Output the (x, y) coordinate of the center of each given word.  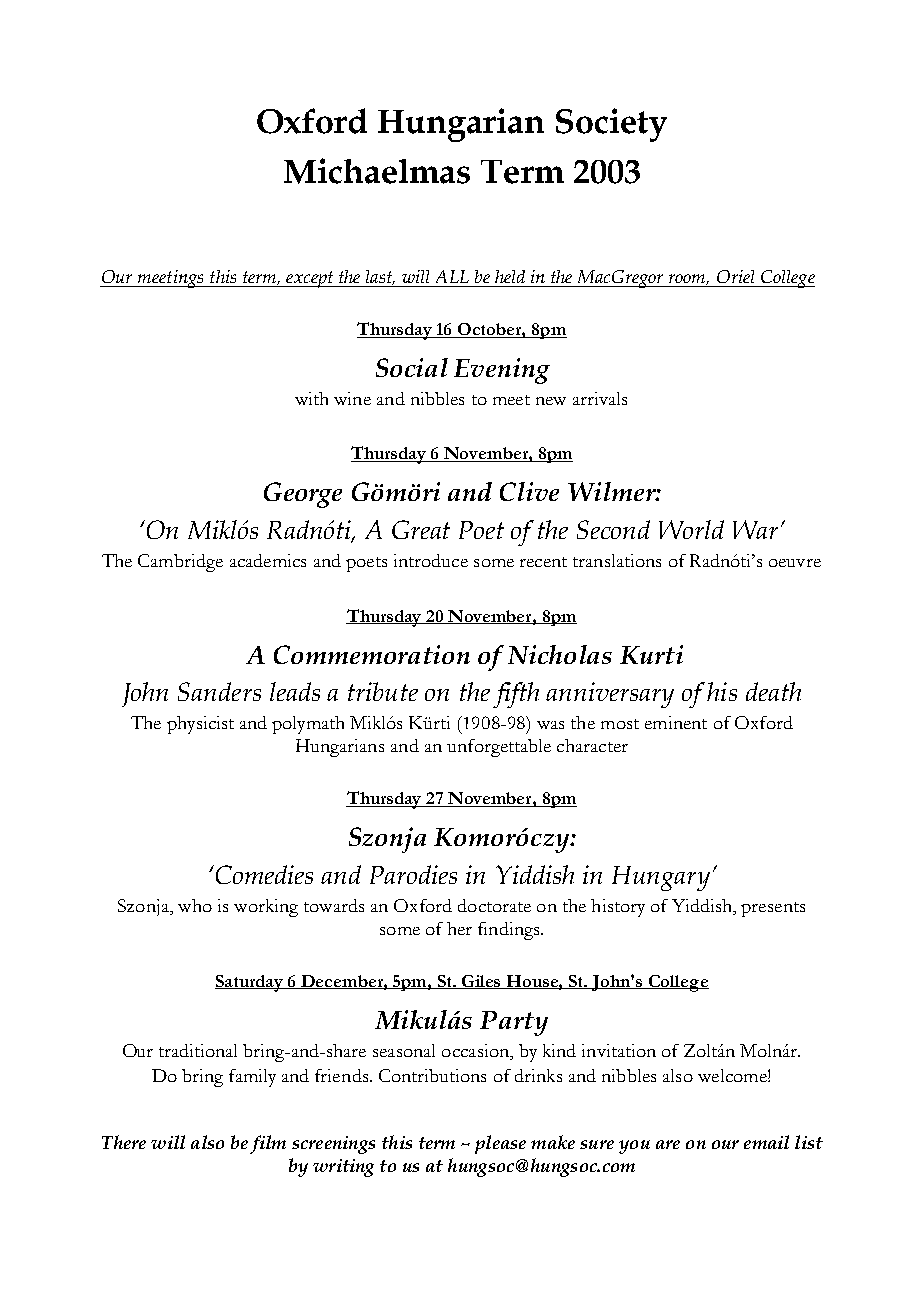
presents (773, 909)
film (268, 1144)
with (311, 398)
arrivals (600, 398)
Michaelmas (377, 171)
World (691, 529)
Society (611, 125)
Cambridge (180, 563)
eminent (676, 722)
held (510, 276)
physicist (200, 725)
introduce (431, 560)
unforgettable (499, 748)
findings (510, 931)
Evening (502, 371)
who (195, 905)
